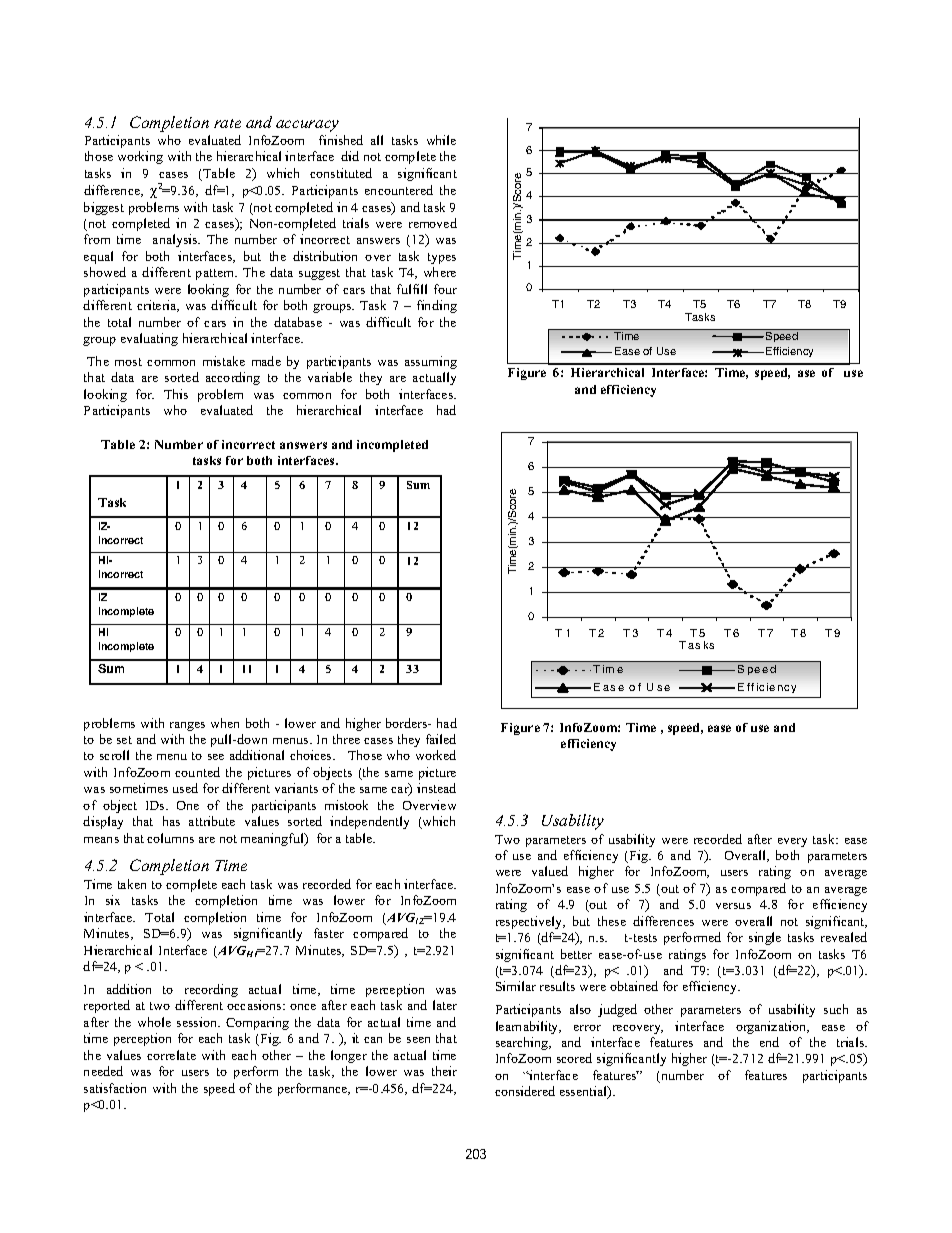 Image resolution: width=952 pixels, height=1233 pixels. Describe the element at coordinates (431, 362) in the screenshot. I see `assuming` at that location.
